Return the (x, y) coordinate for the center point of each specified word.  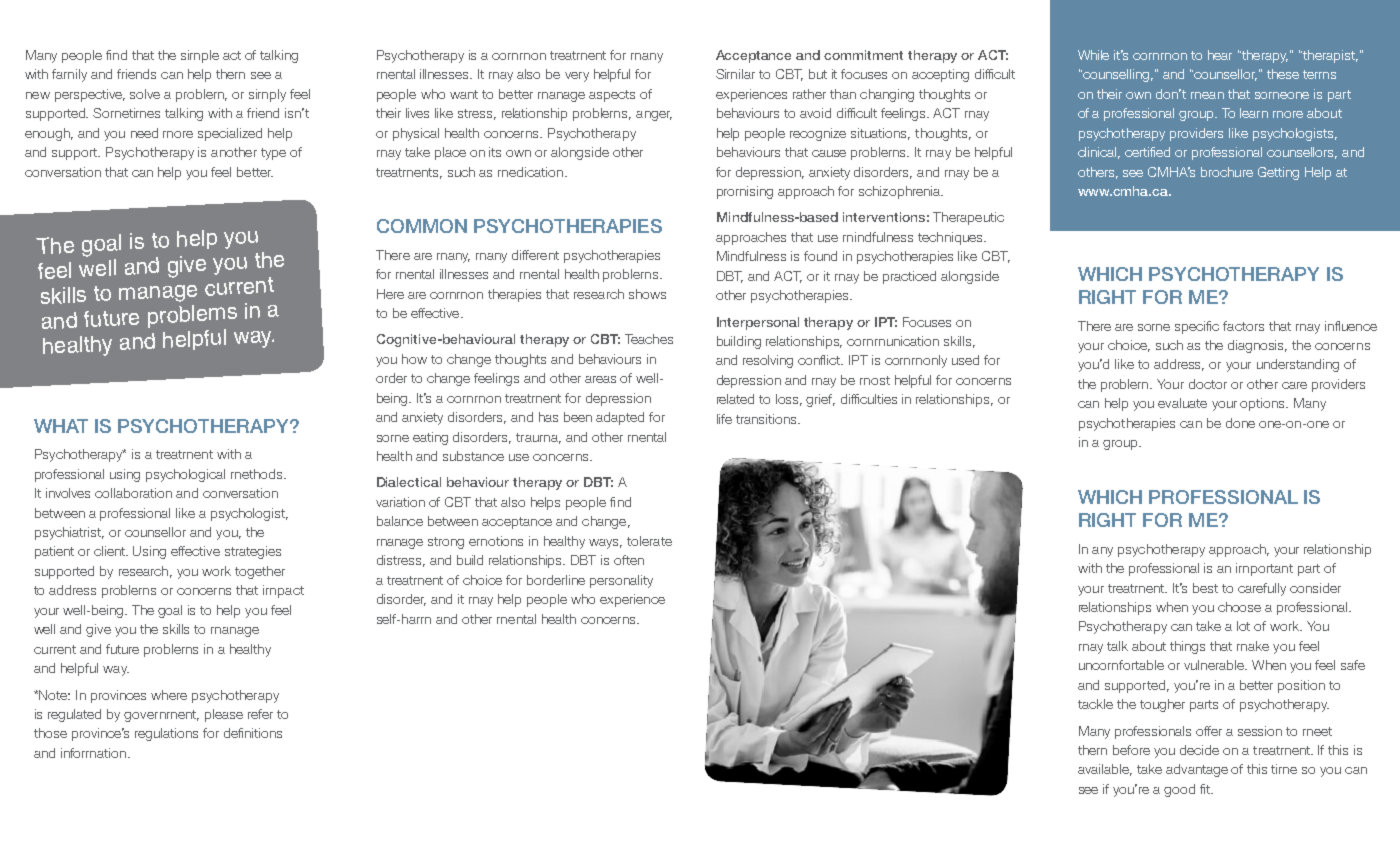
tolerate (649, 541)
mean (1207, 95)
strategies (253, 552)
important (1264, 569)
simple (200, 56)
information (95, 753)
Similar (735, 74)
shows (647, 294)
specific (1197, 327)
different (535, 255)
